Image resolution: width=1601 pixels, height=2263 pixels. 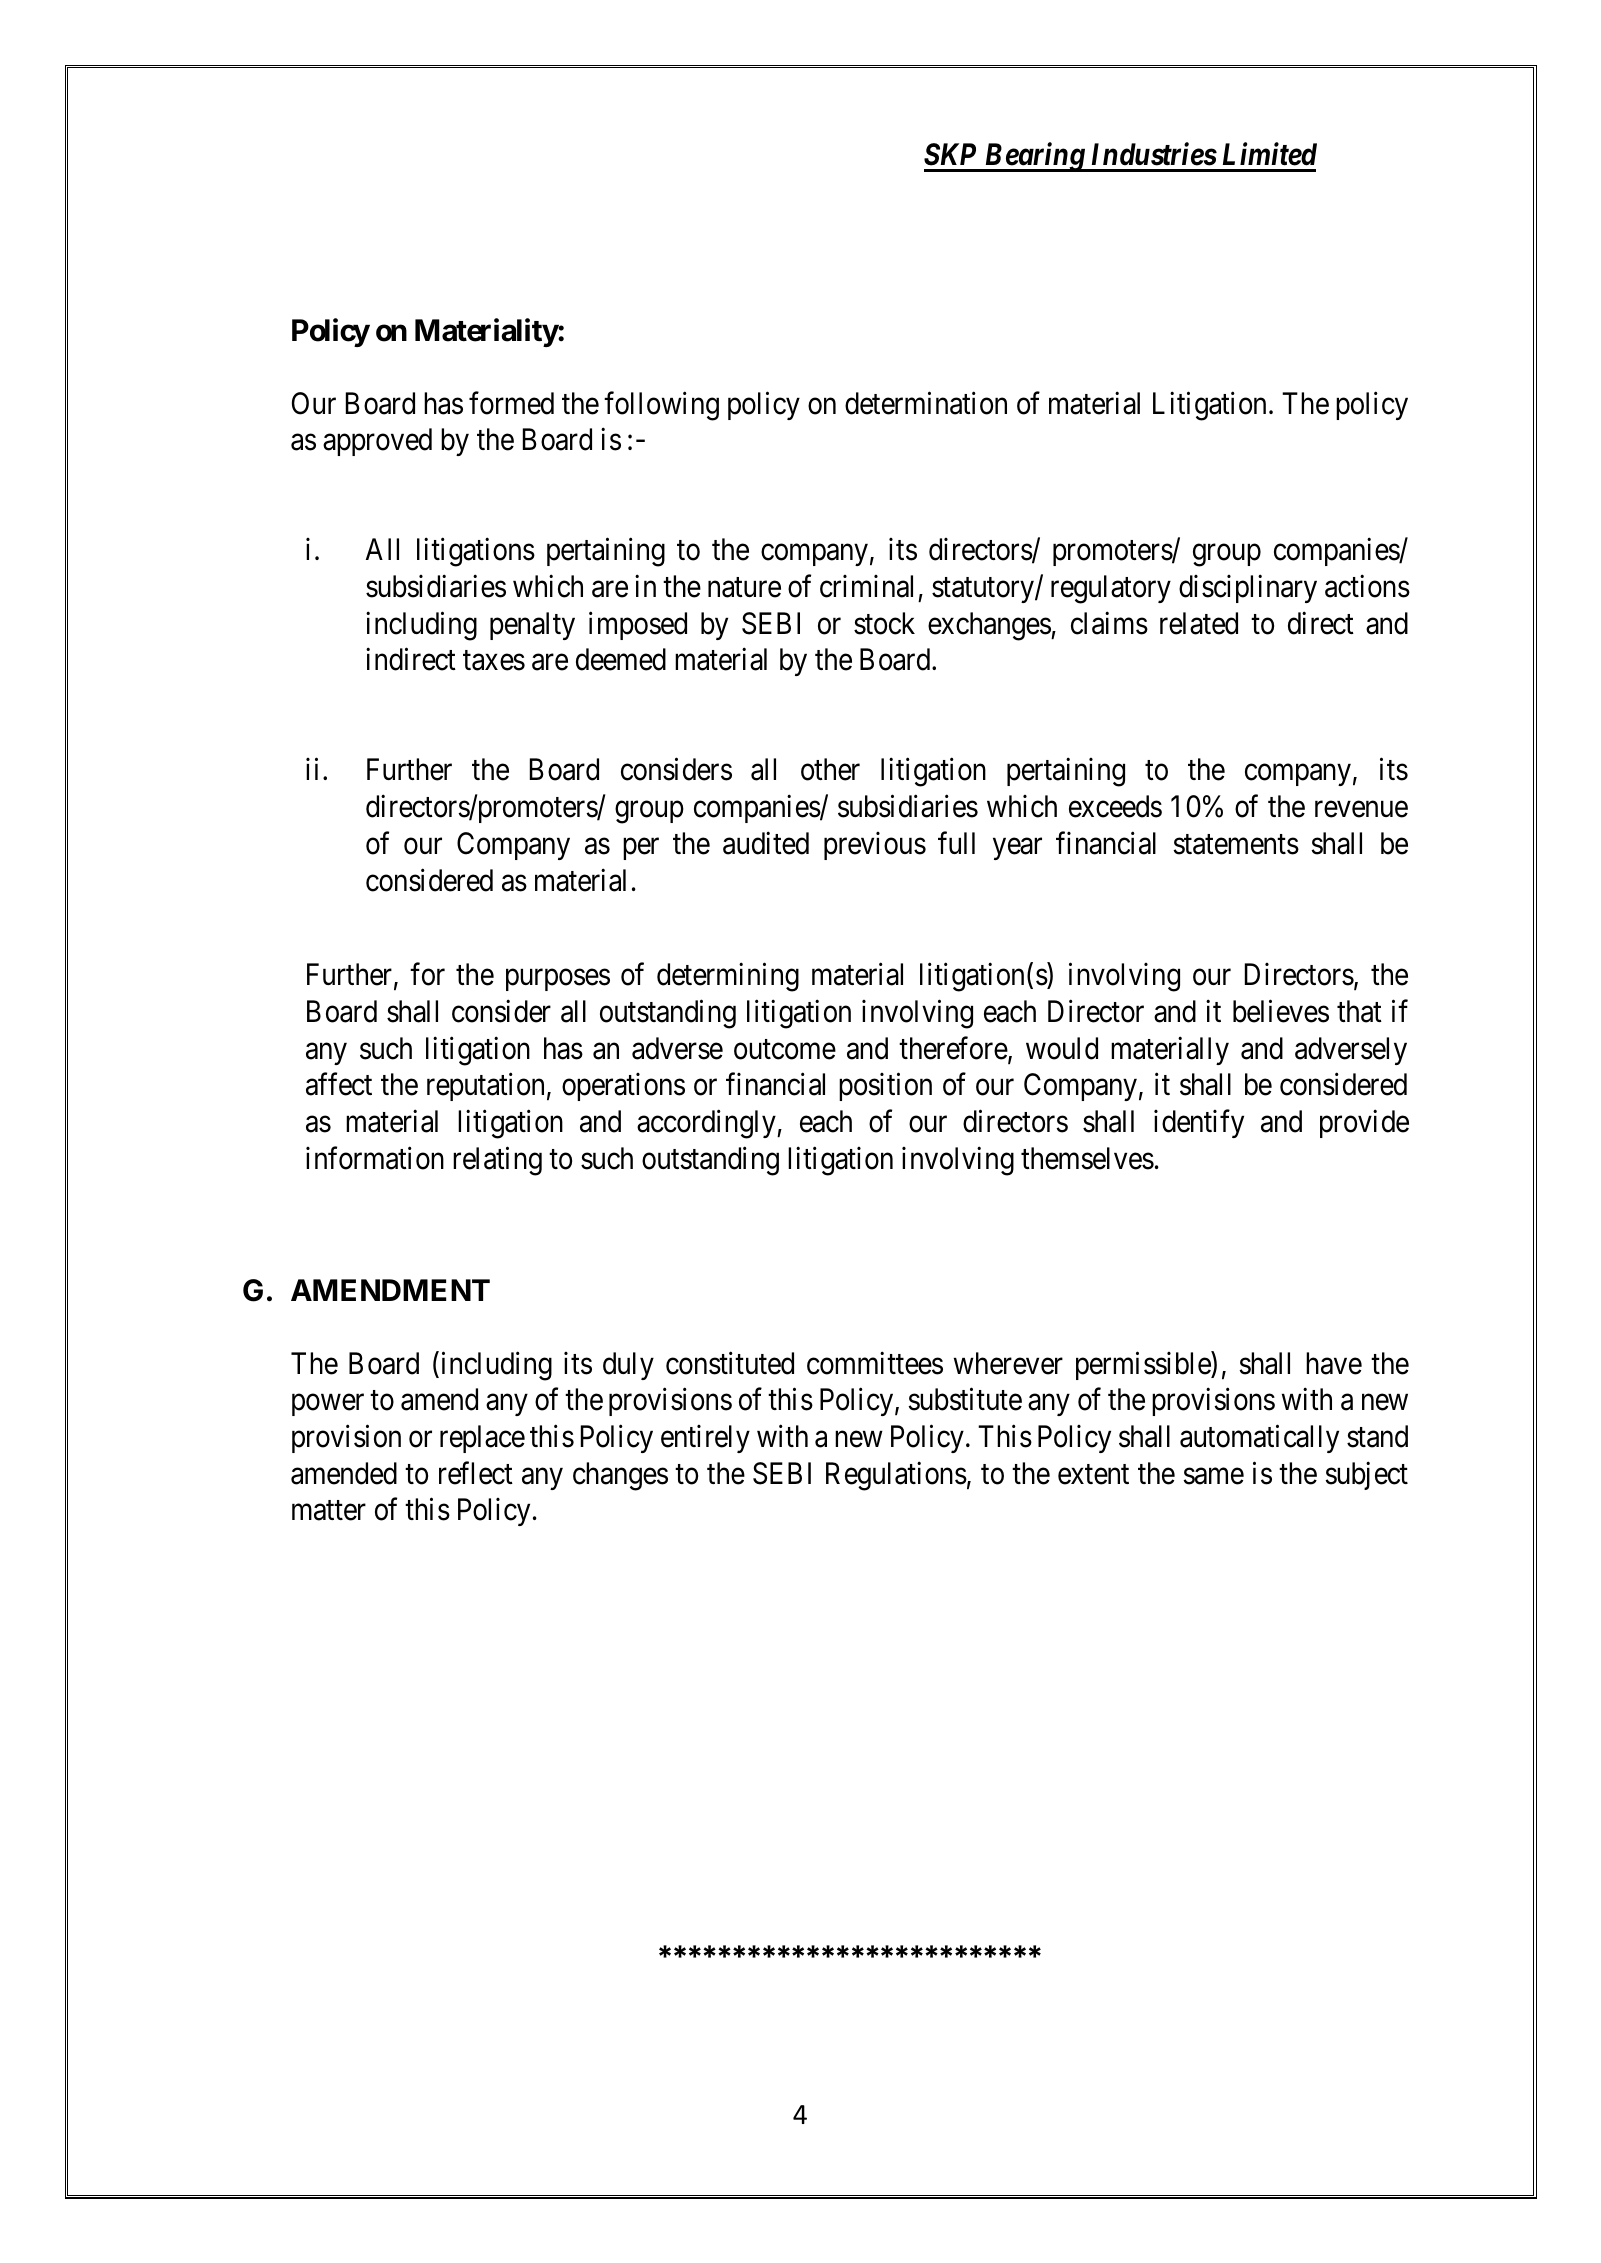 What do you see at coordinates (884, 623) in the page?
I see `stock` at bounding box center [884, 623].
